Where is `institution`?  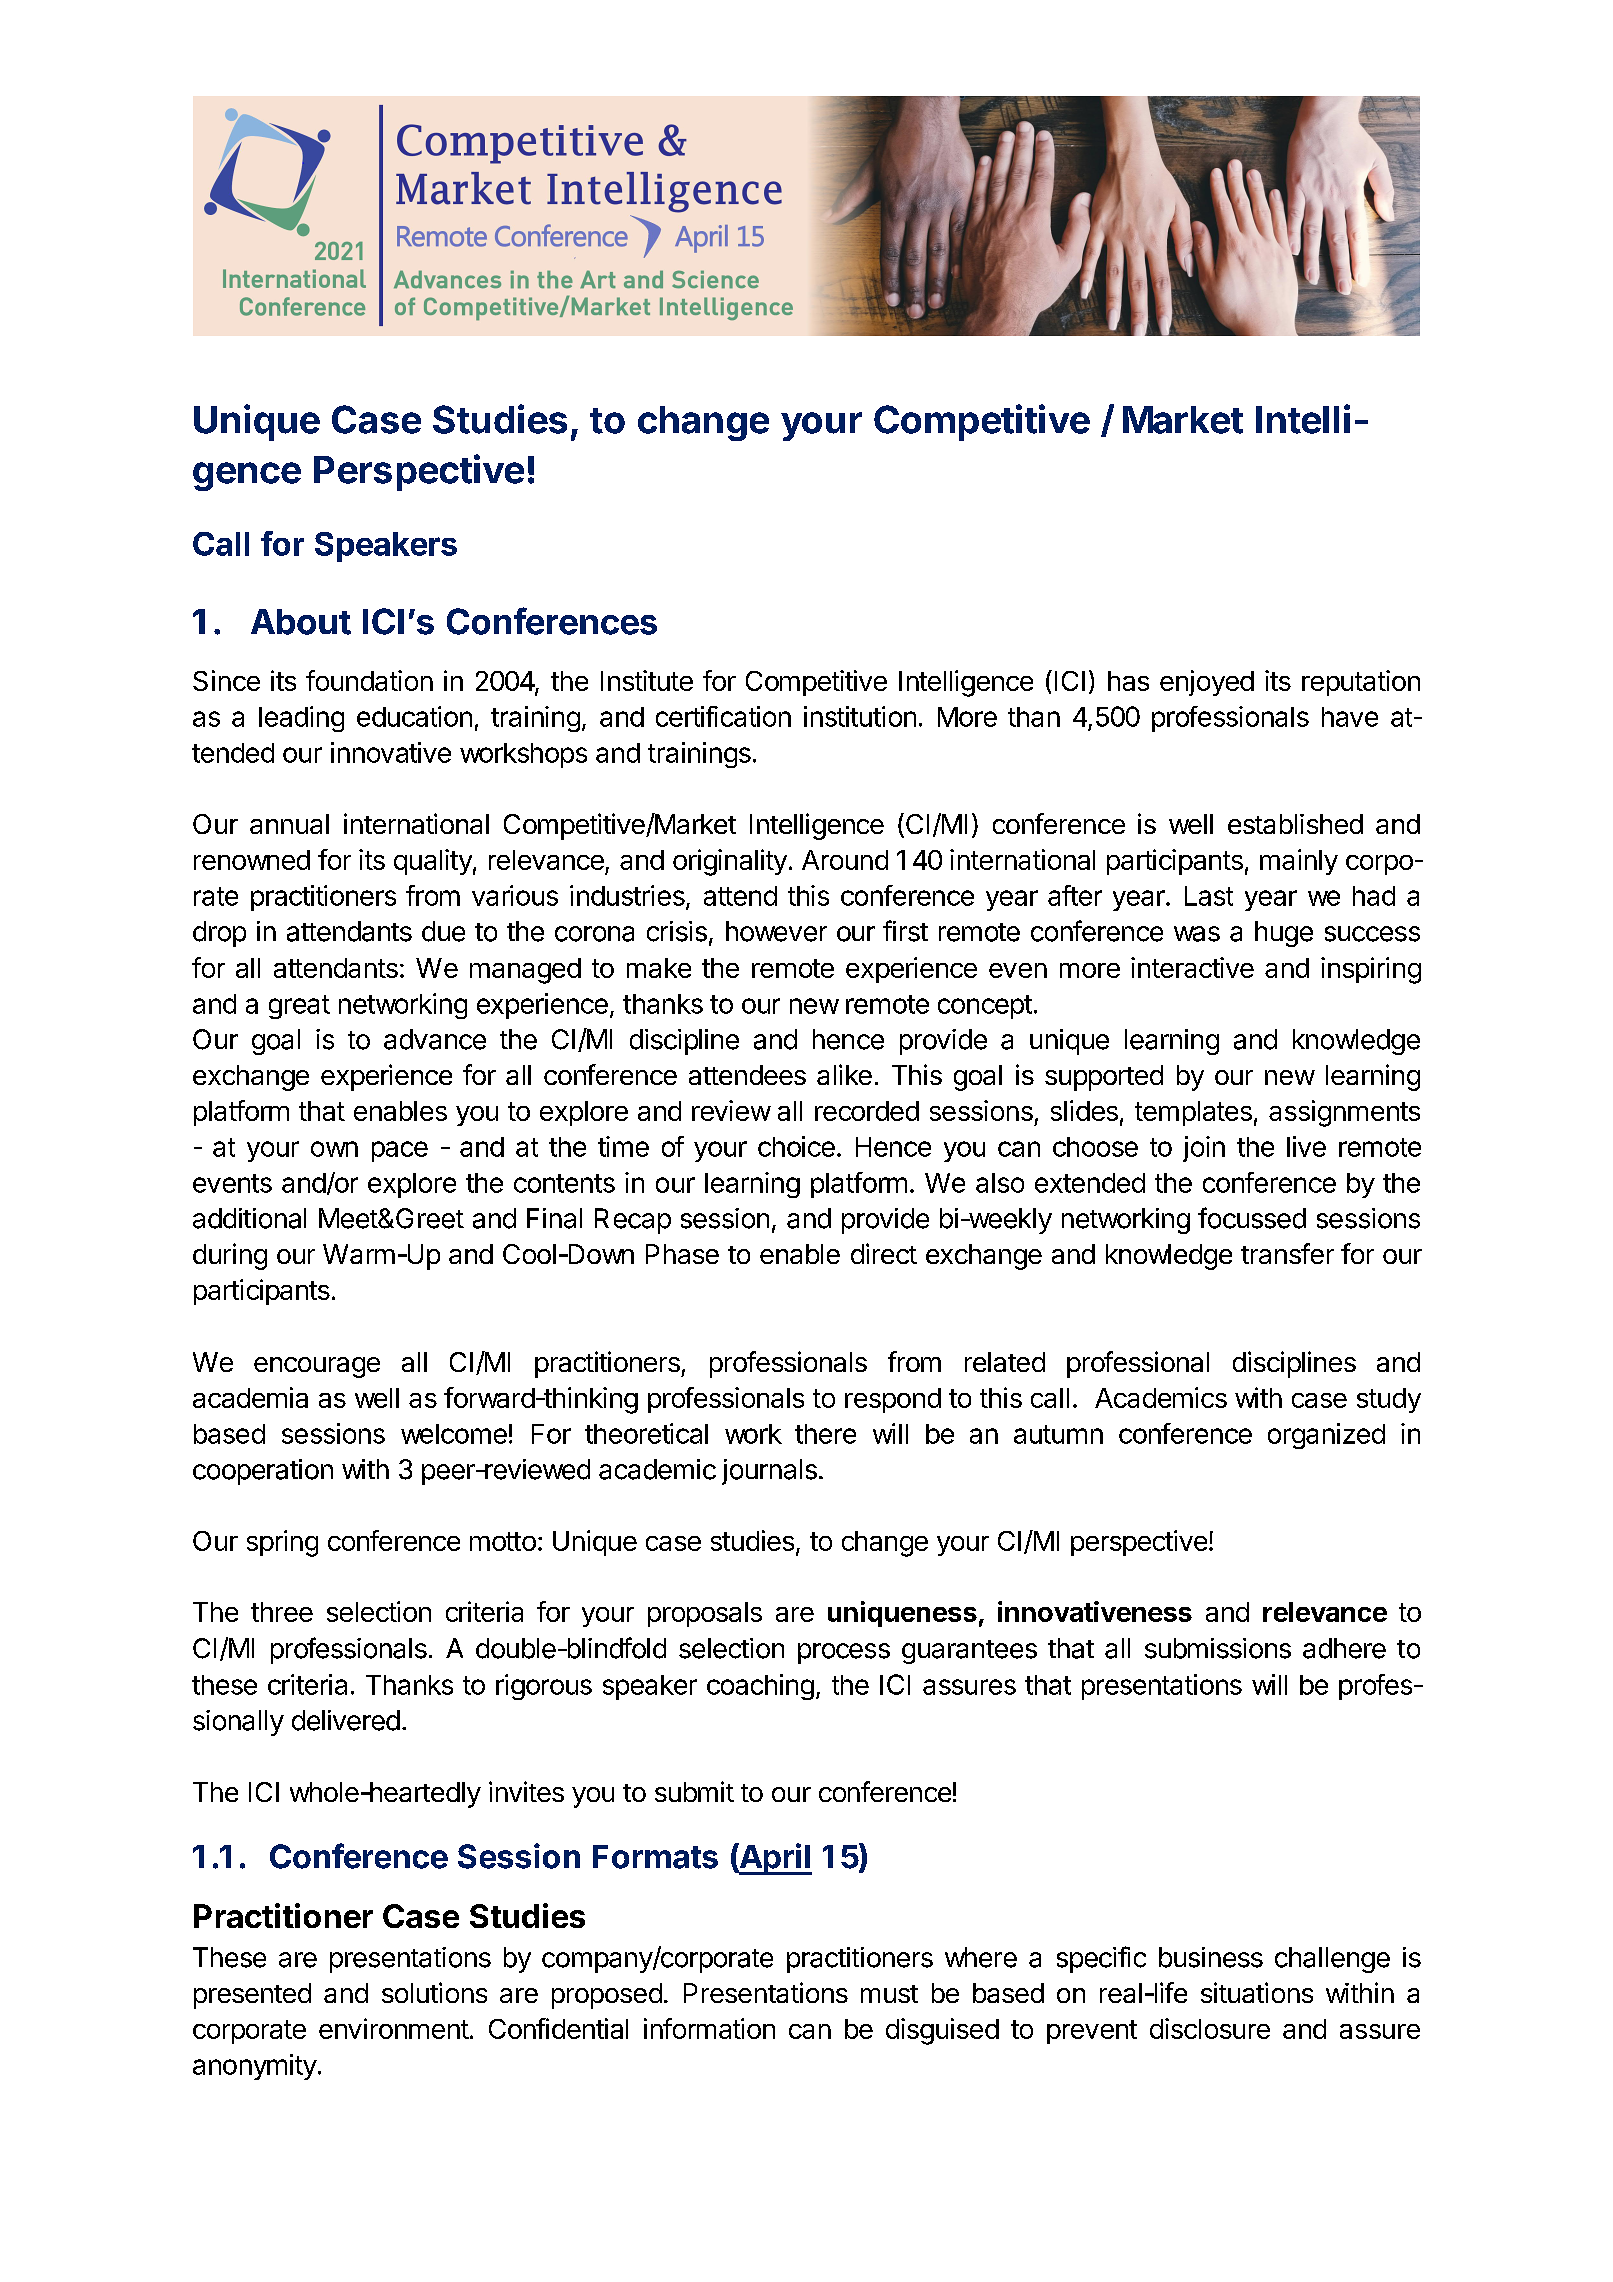 institution is located at coordinates (860, 716).
